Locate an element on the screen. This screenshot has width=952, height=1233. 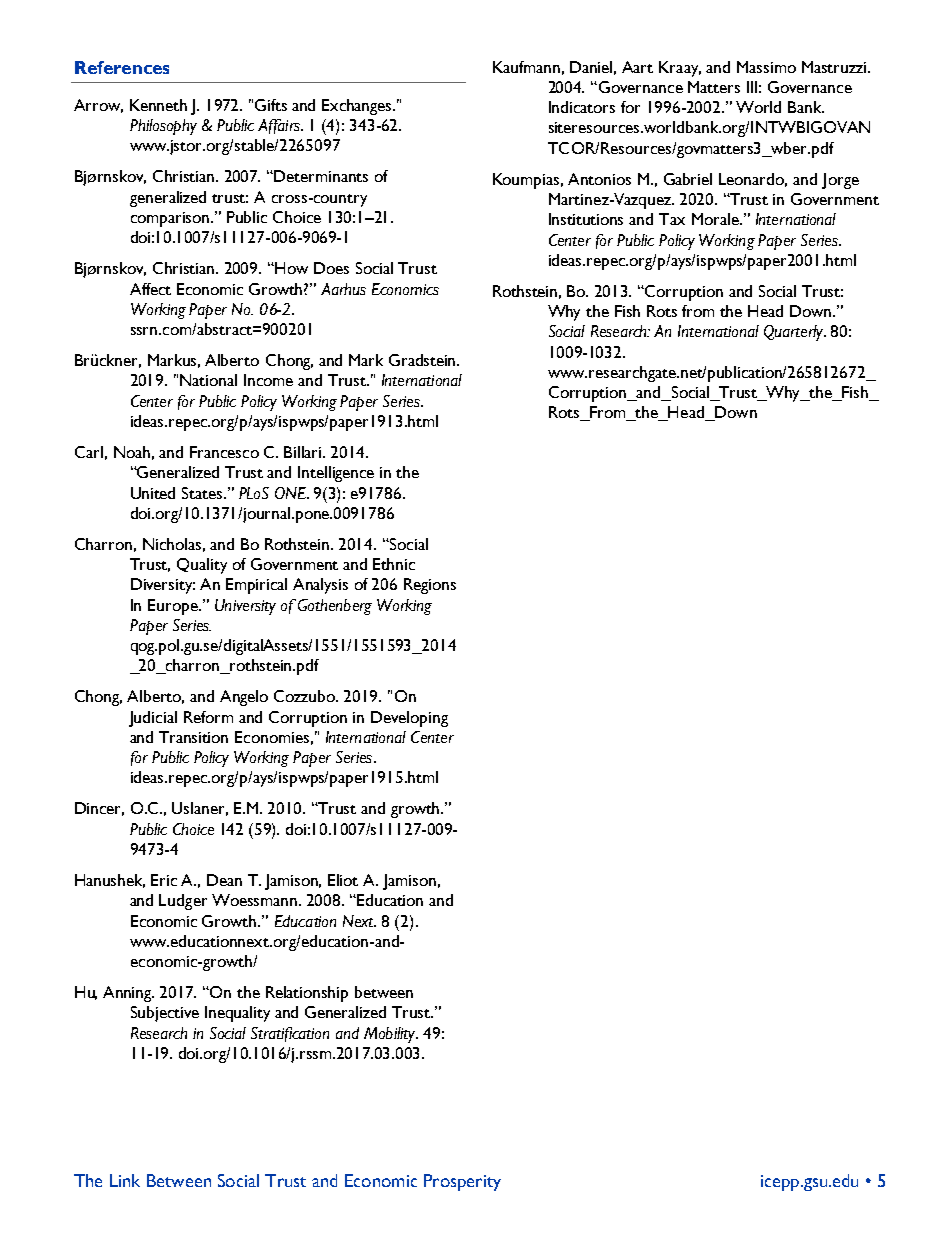
Link is located at coordinates (125, 1180).
